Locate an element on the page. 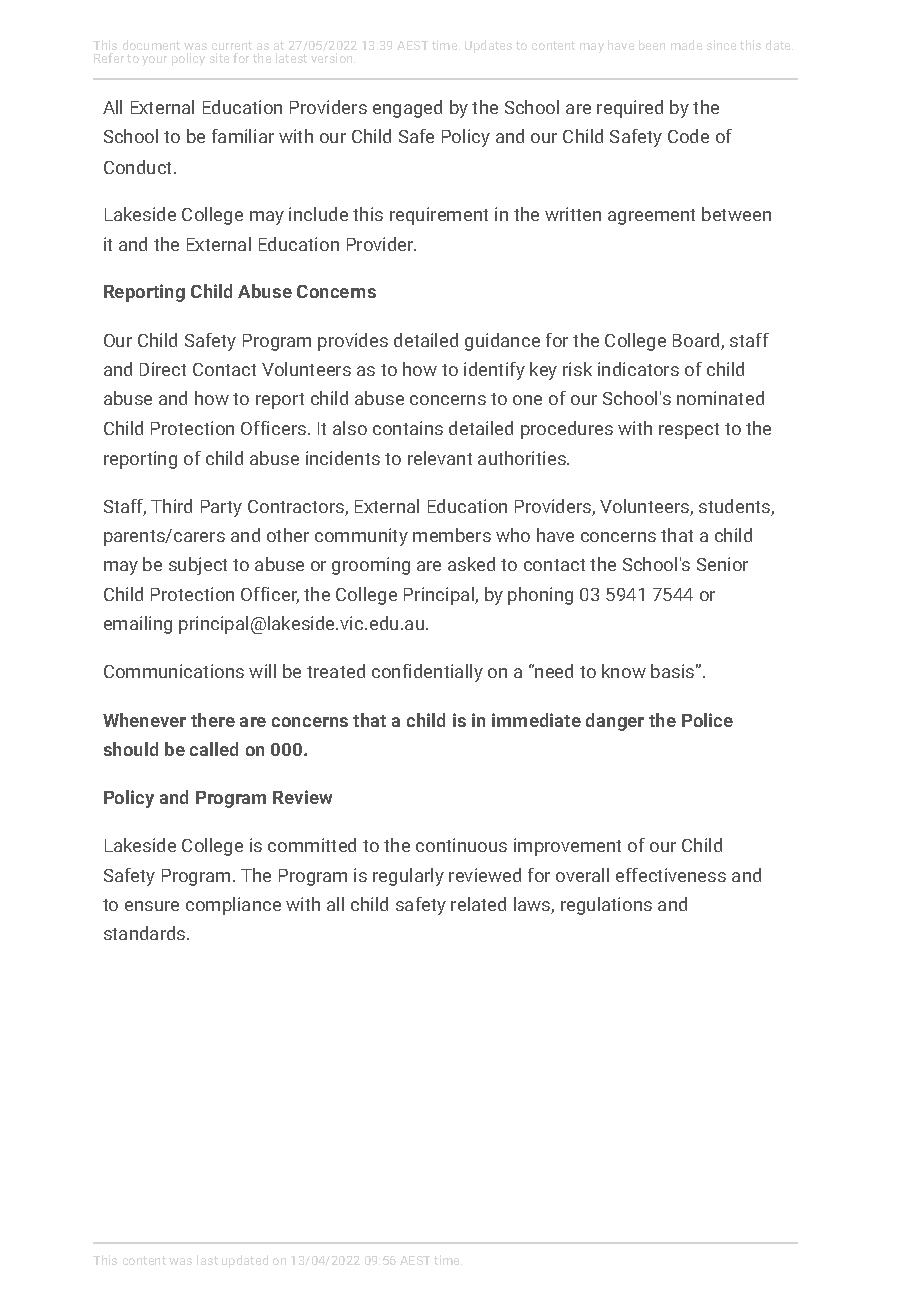 The image size is (924, 1308). confidentially is located at coordinates (427, 673).
